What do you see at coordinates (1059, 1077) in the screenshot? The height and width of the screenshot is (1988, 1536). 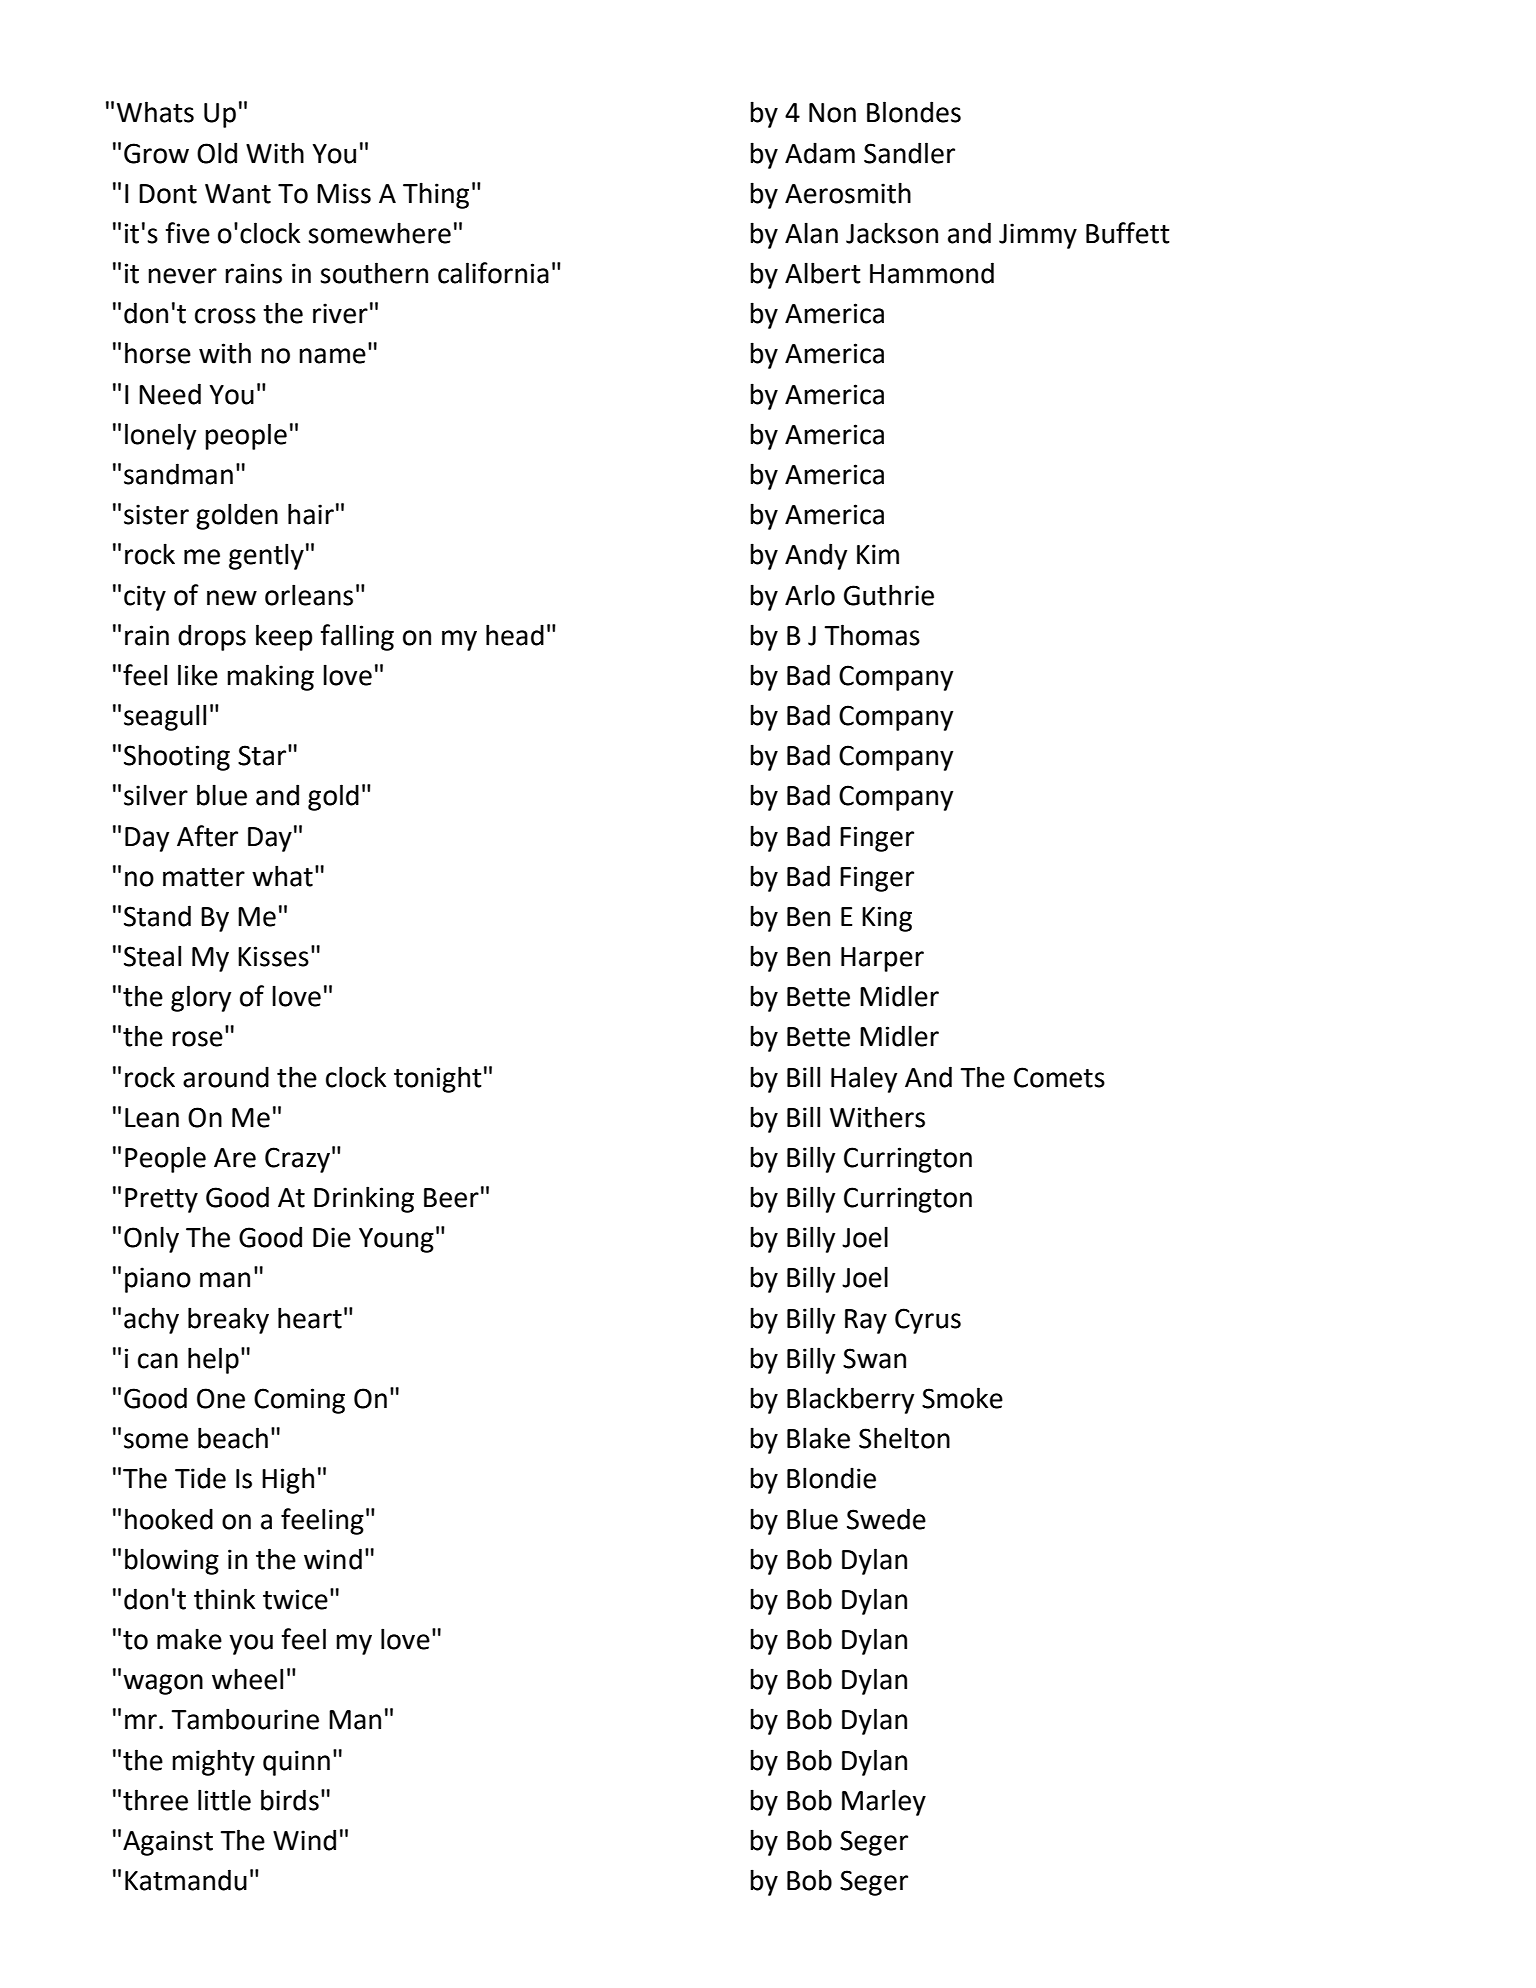 I see `Comets` at bounding box center [1059, 1077].
